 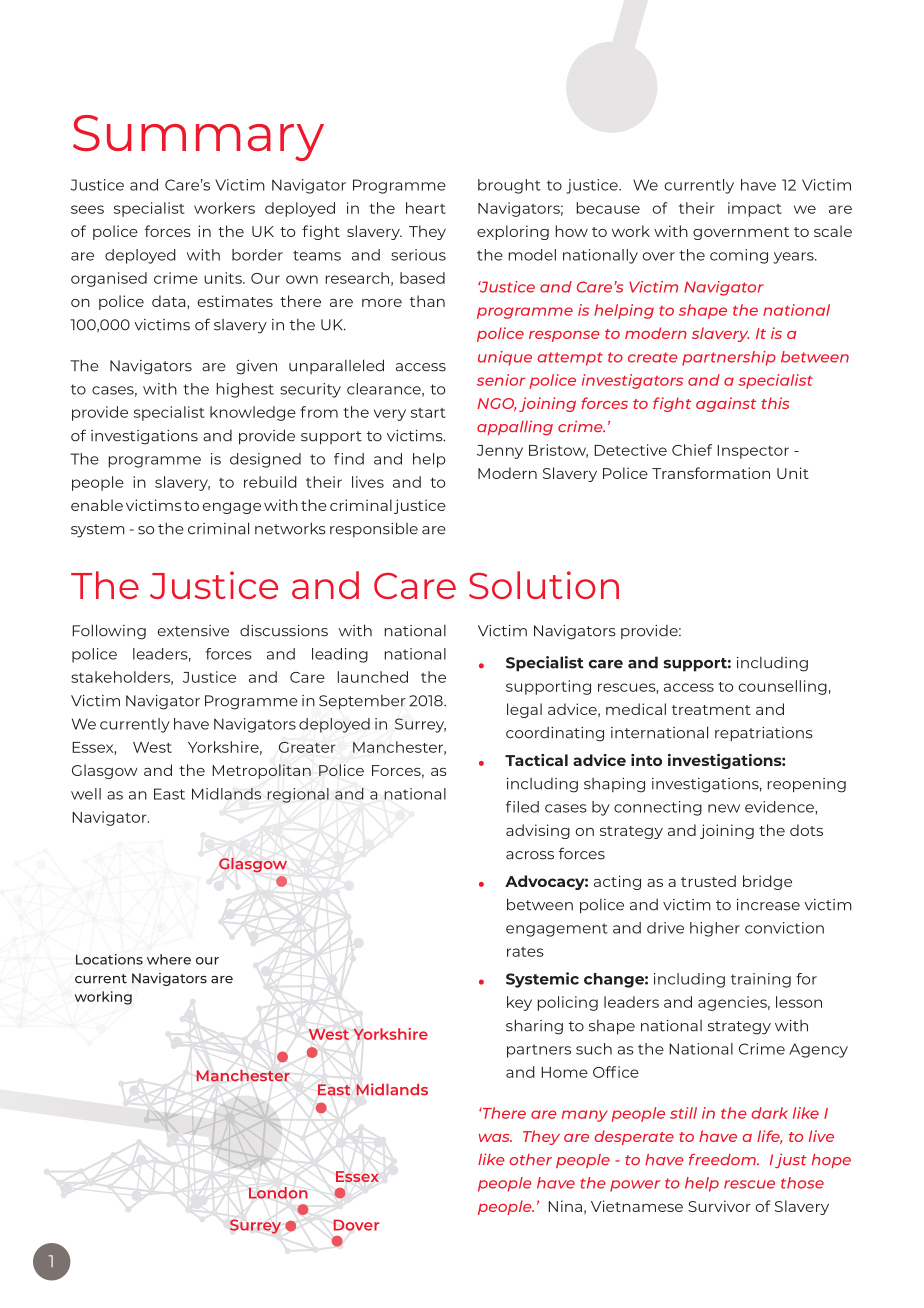 What do you see at coordinates (278, 1193) in the image?
I see `London` at bounding box center [278, 1193].
